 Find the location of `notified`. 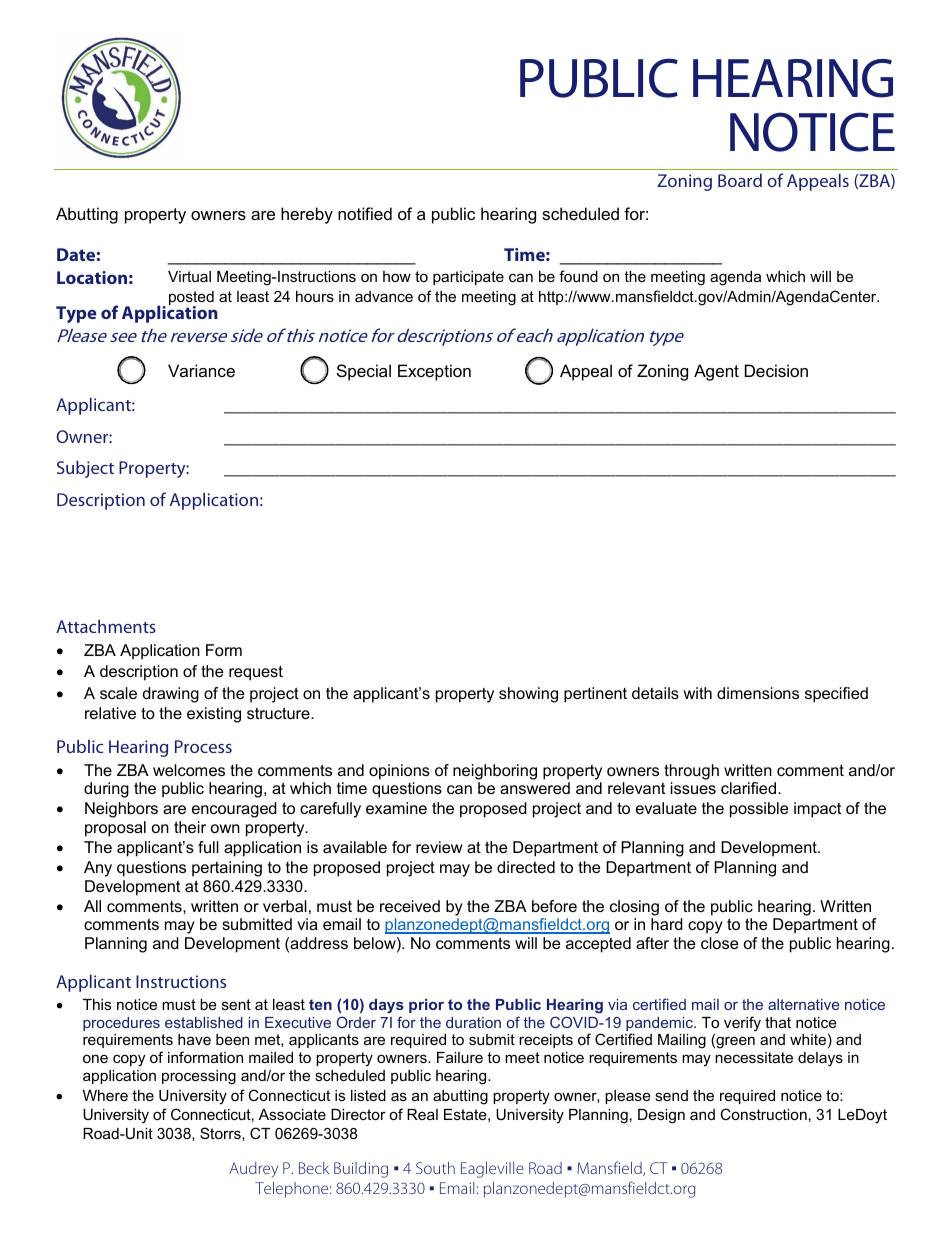

notified is located at coordinates (365, 213).
